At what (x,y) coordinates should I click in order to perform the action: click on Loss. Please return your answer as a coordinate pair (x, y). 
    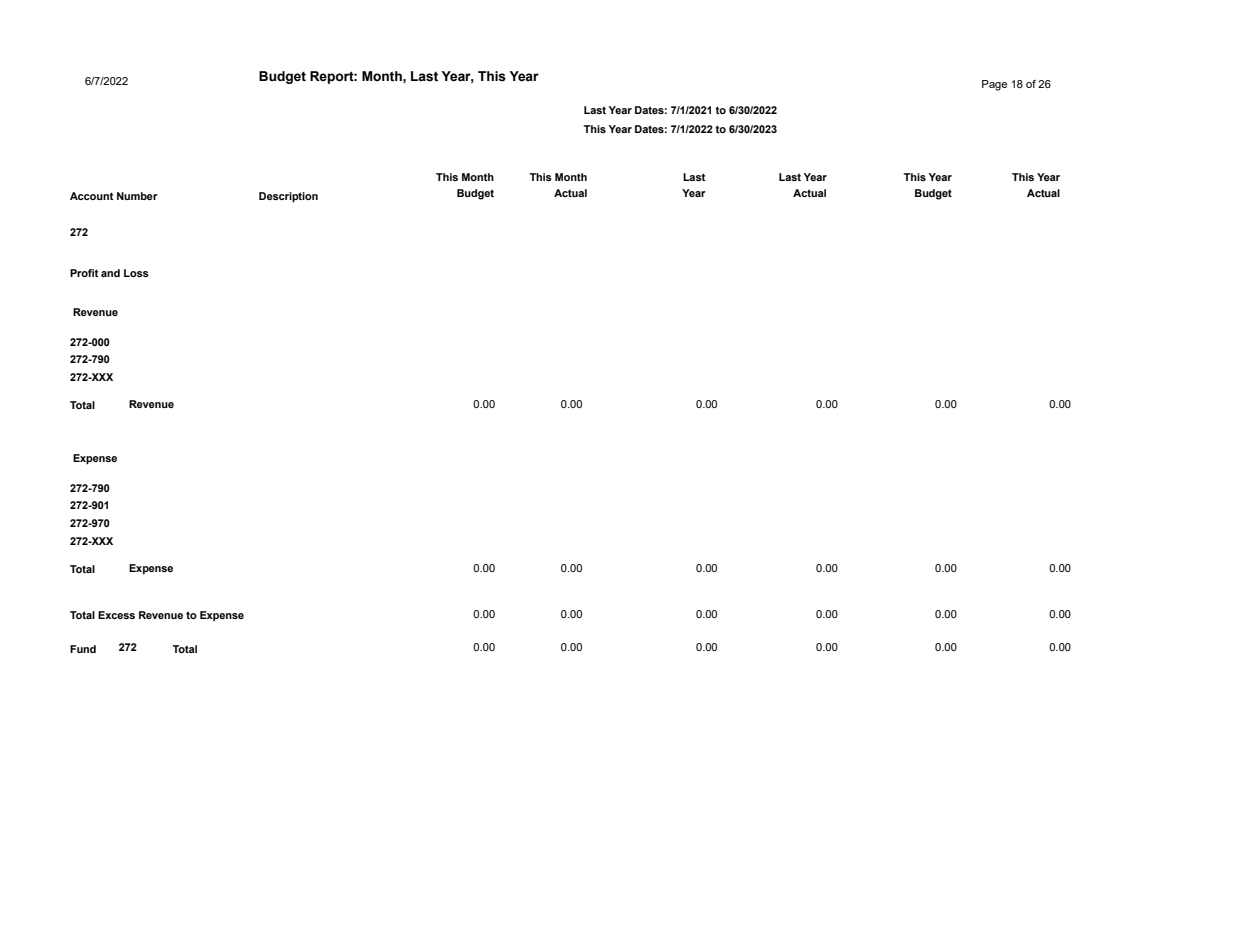
    Looking at the image, I should click on (136, 273).
